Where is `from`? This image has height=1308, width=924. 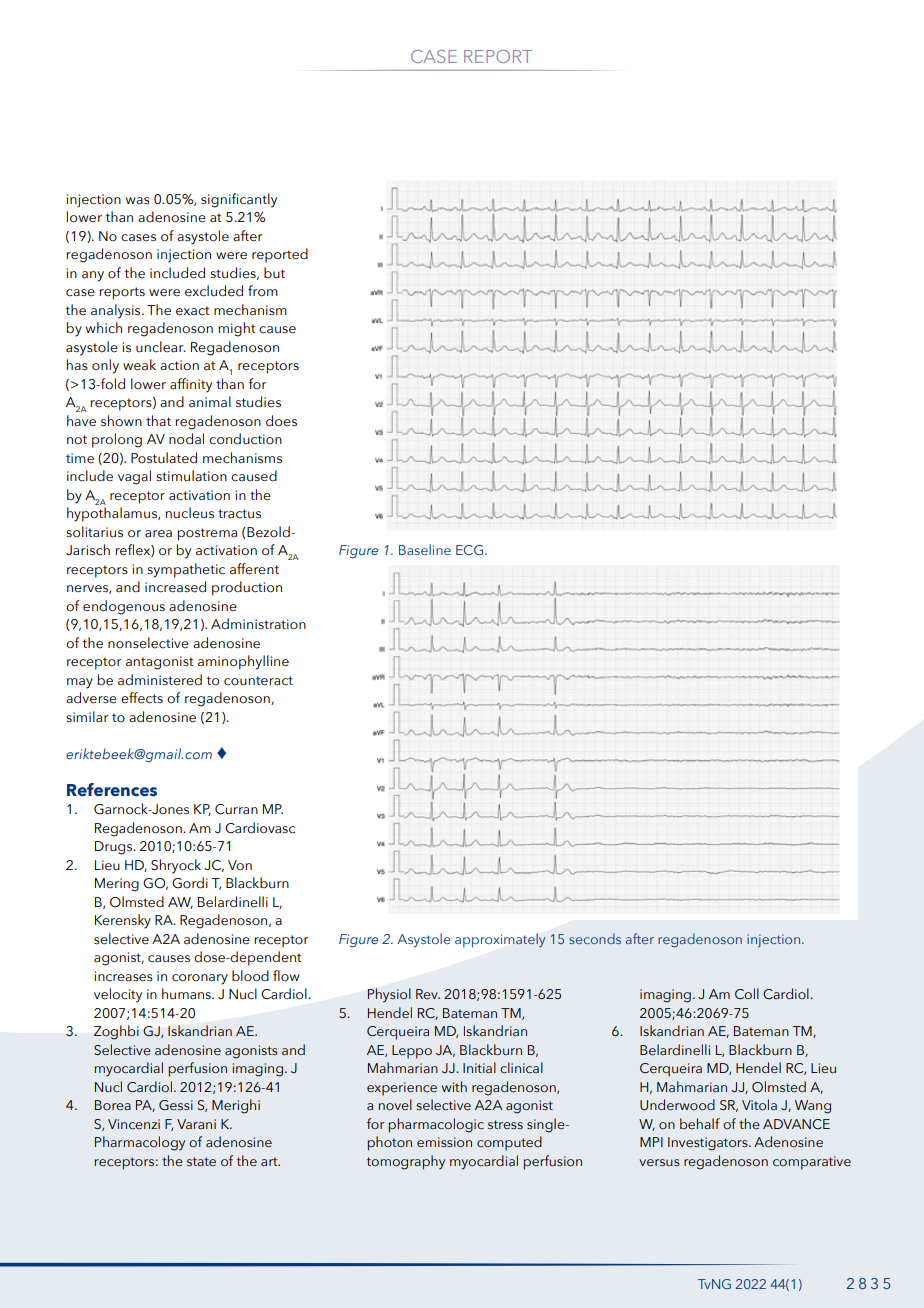
from is located at coordinates (263, 291).
